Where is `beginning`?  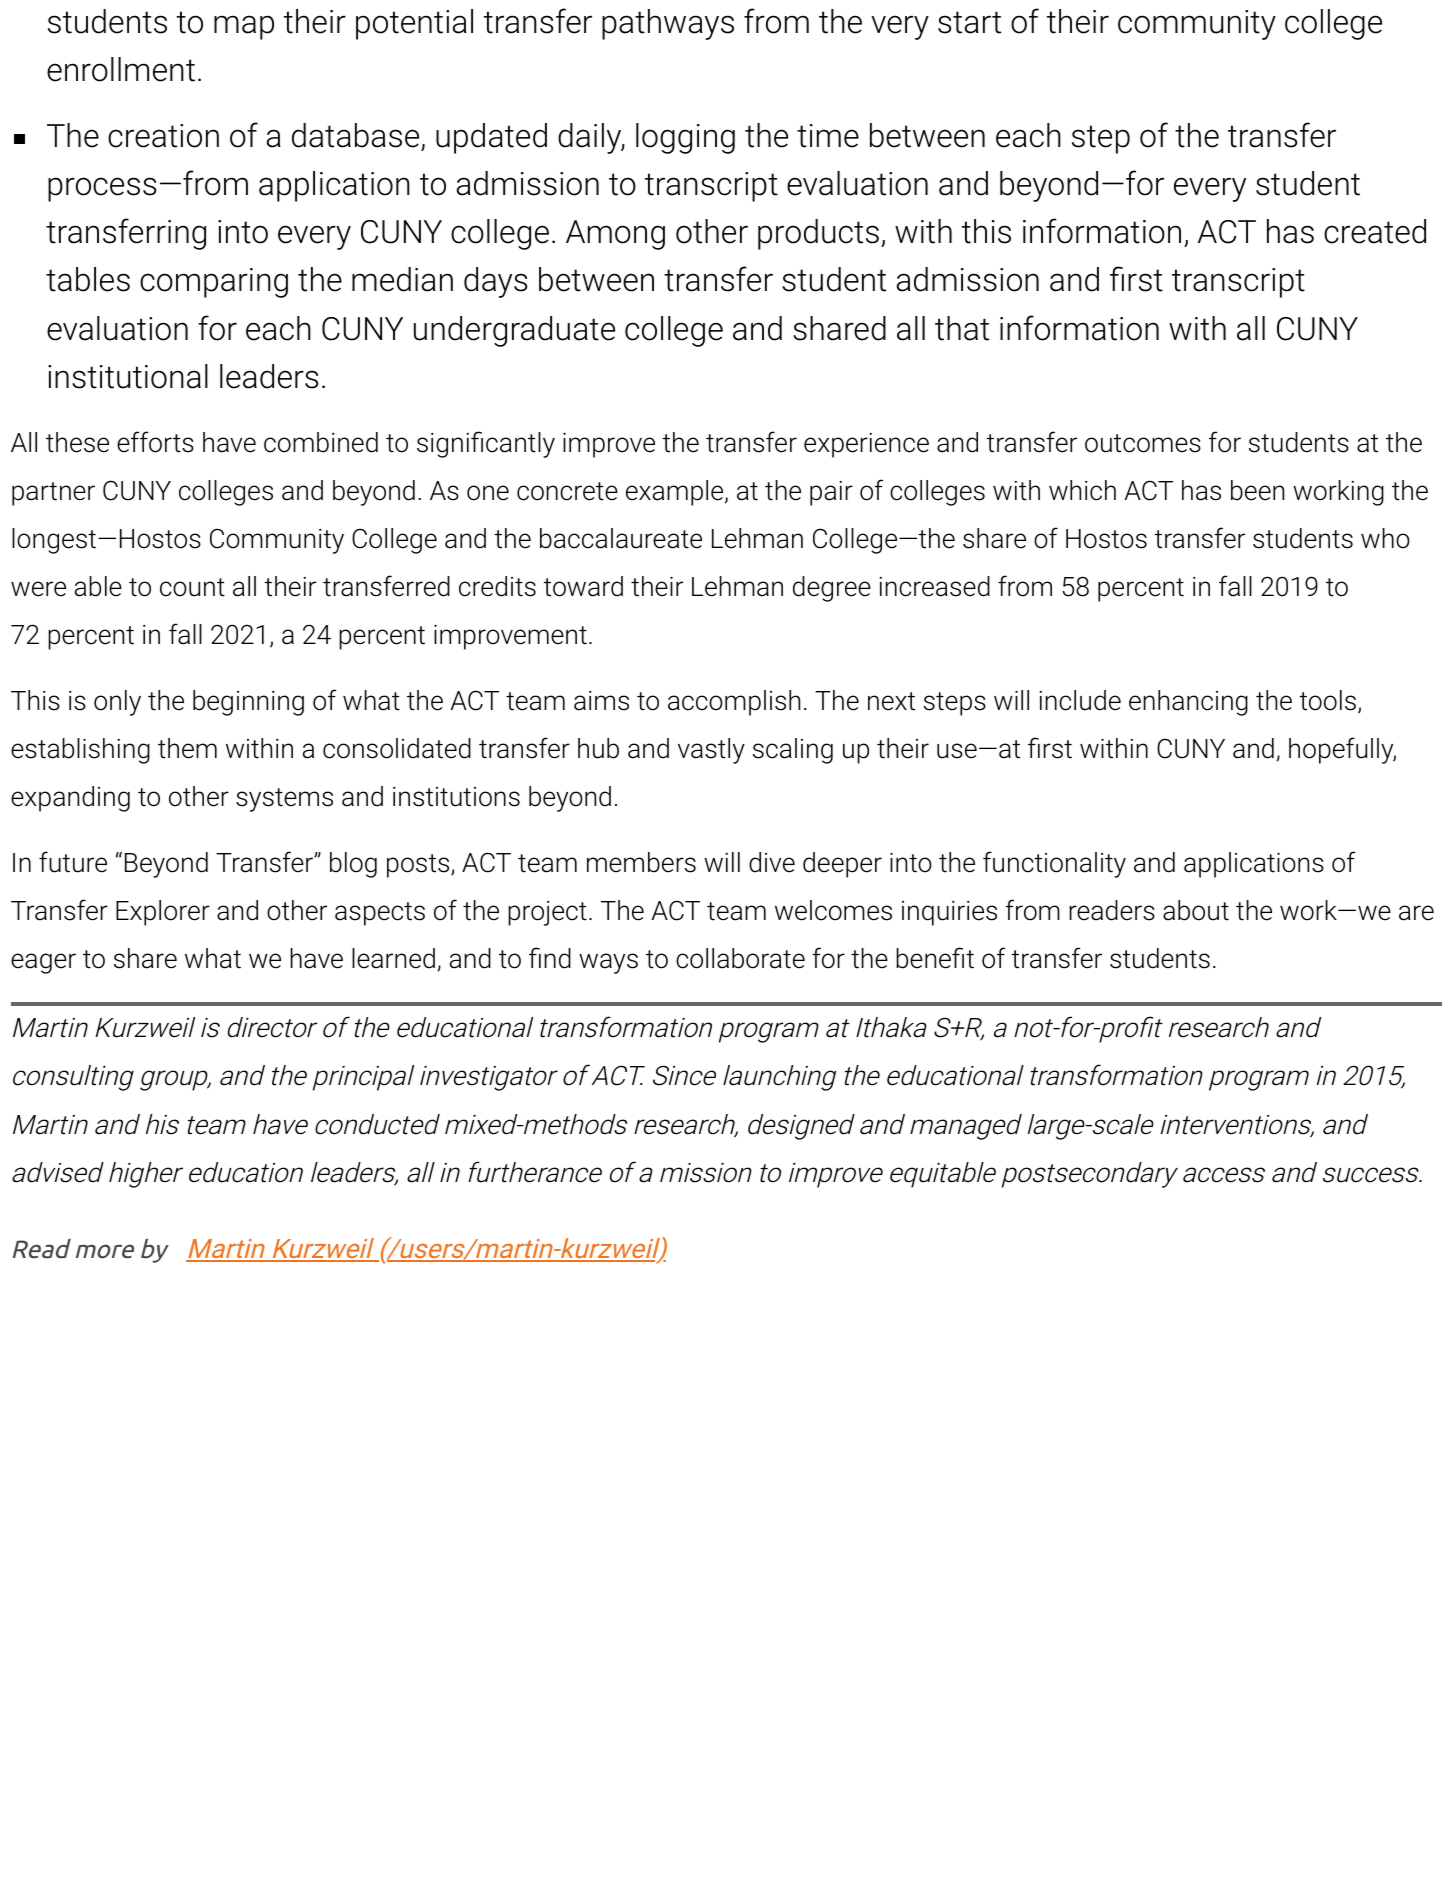
beginning is located at coordinates (248, 703).
